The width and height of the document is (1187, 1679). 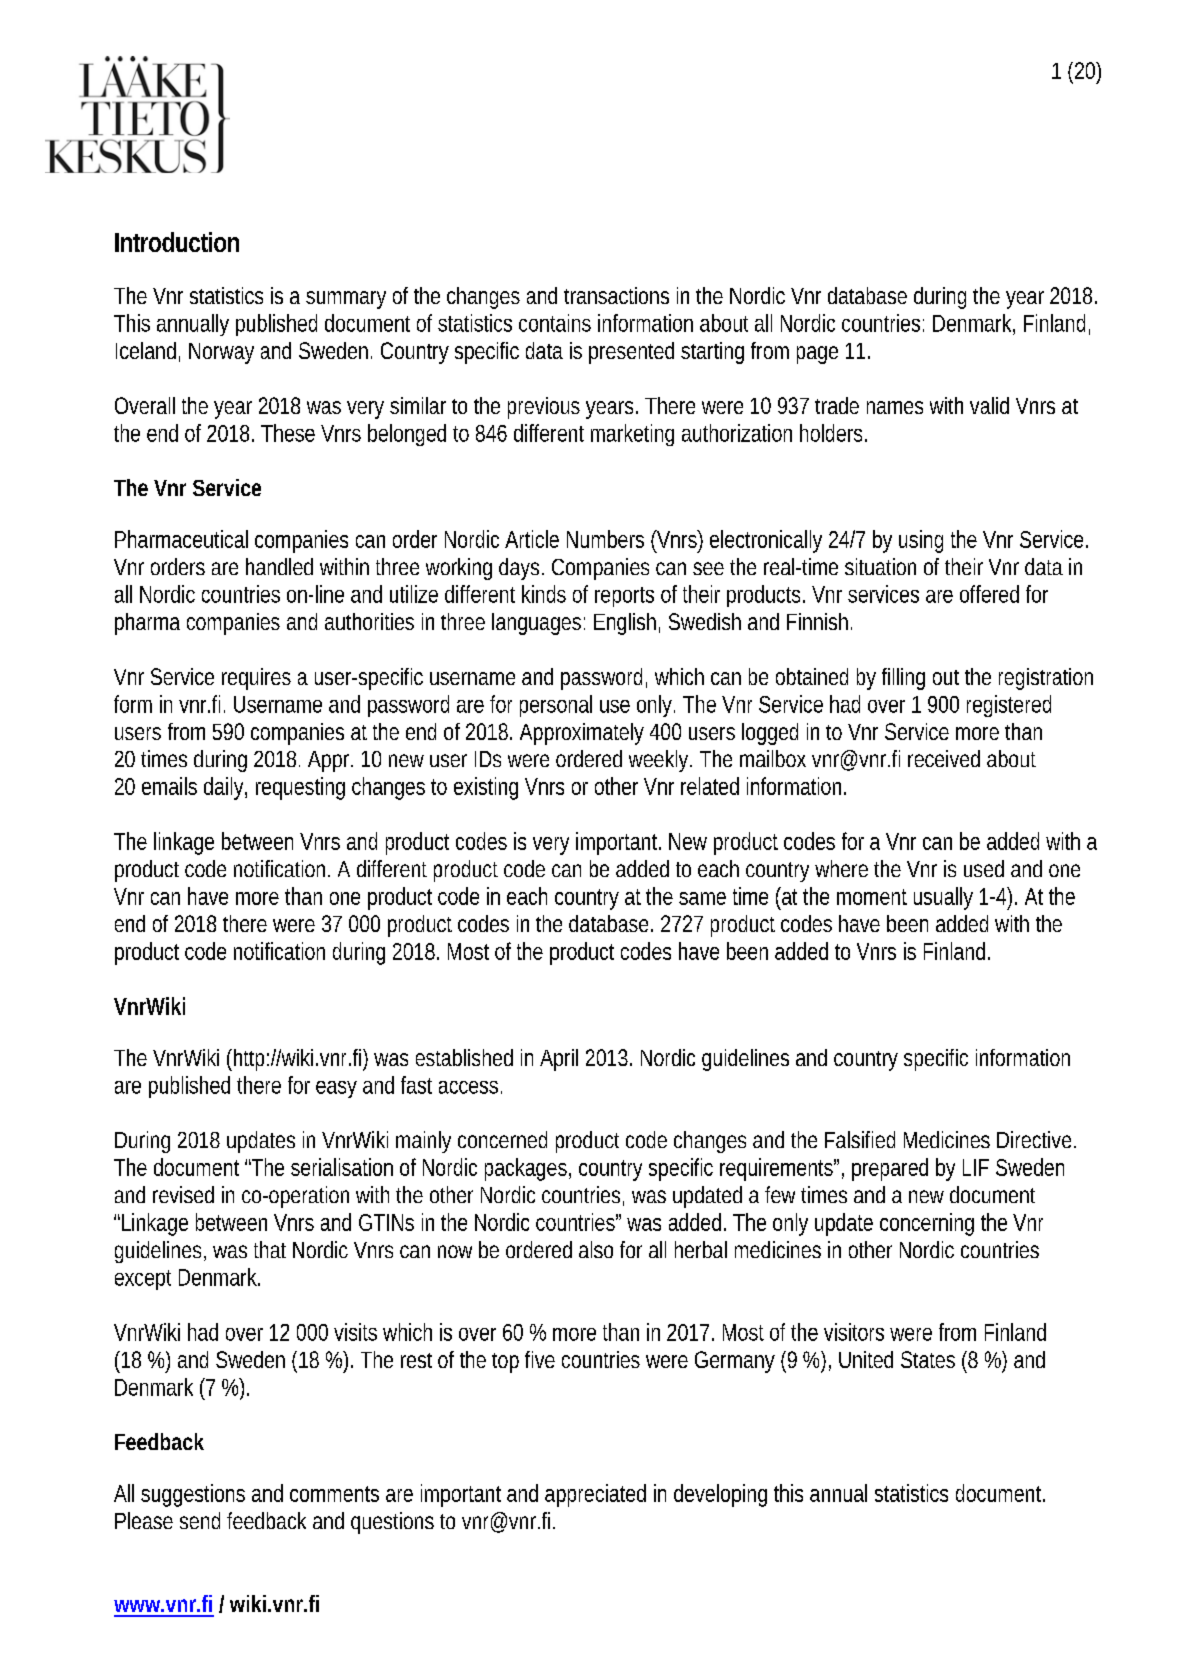 I want to click on easy, so click(x=336, y=1089).
